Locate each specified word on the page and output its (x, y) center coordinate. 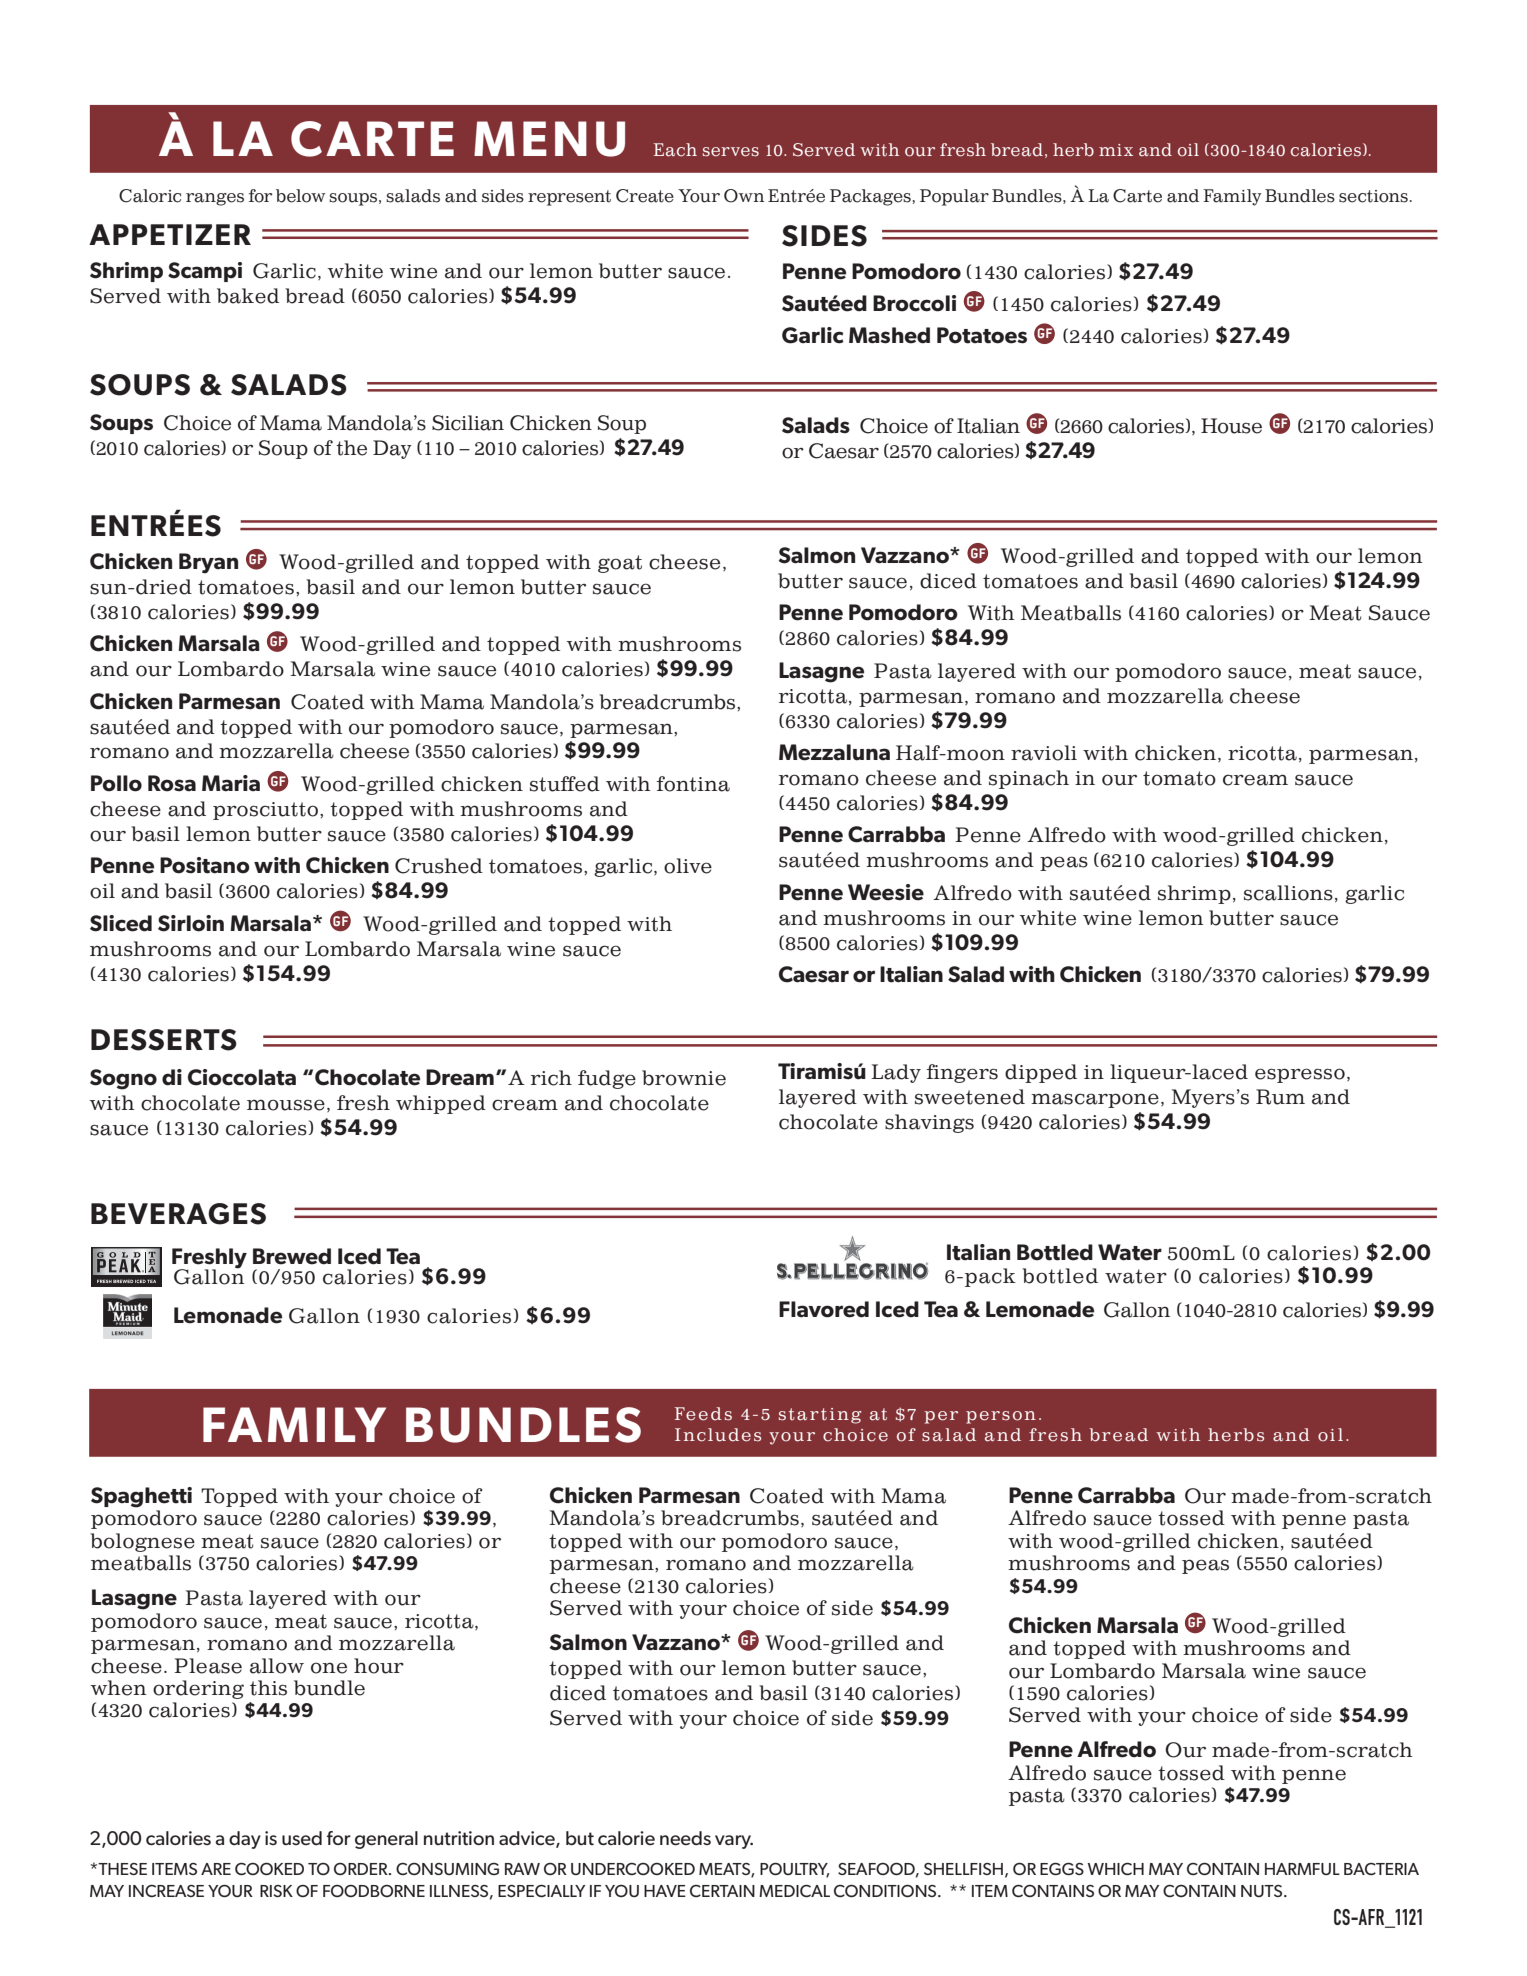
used (302, 1838)
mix (1116, 150)
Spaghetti (141, 1497)
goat (620, 564)
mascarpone (1095, 1100)
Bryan (208, 563)
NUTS (1263, 1891)
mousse (286, 1105)
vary (734, 1842)
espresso (1300, 1075)
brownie (684, 1078)
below (301, 196)
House (1231, 426)
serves (731, 152)
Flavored (824, 1309)
